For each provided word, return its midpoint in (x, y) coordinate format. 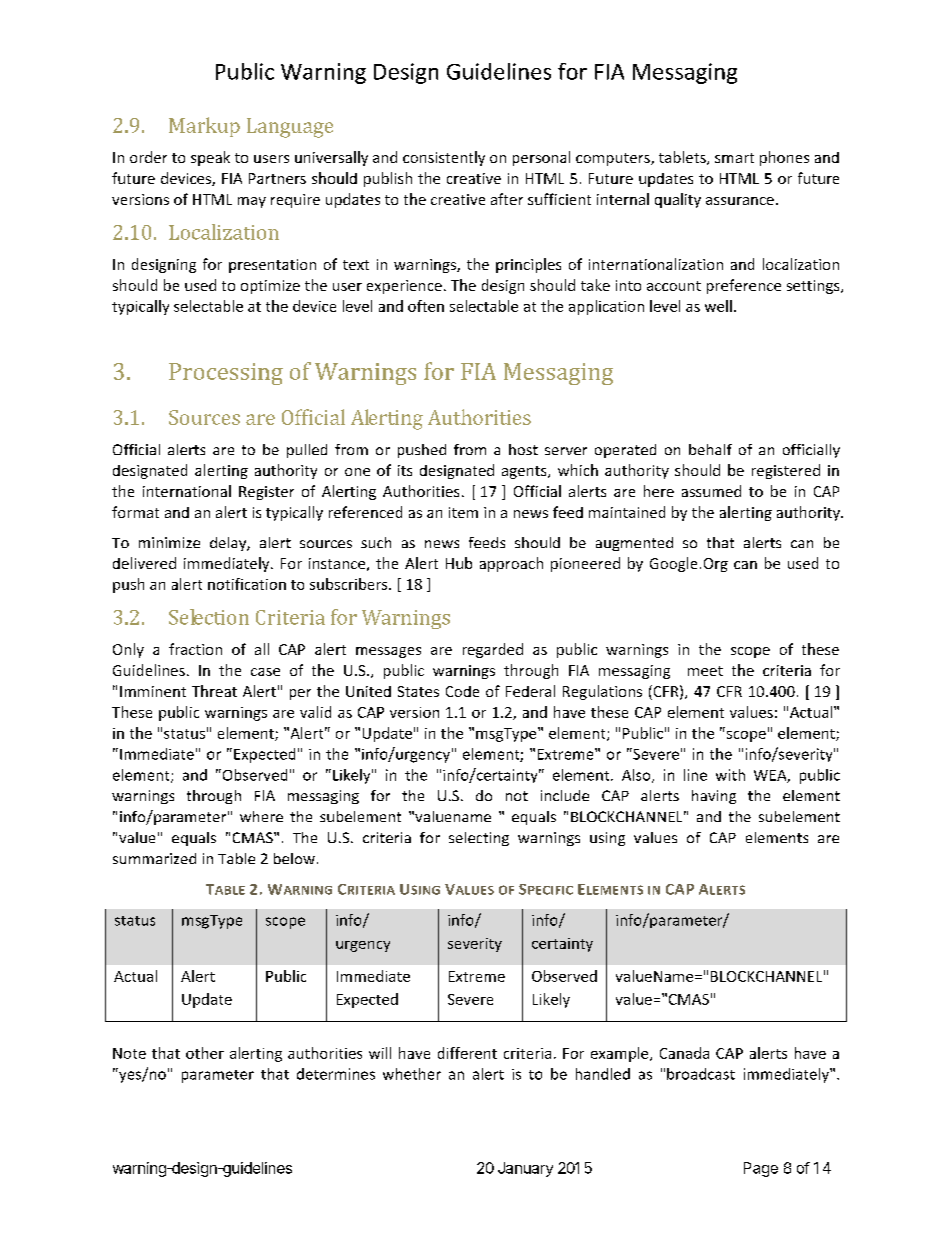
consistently (444, 158)
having (714, 797)
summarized (154, 858)
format (135, 512)
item (463, 512)
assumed (711, 491)
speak (210, 158)
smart (734, 158)
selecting (479, 839)
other (205, 1053)
